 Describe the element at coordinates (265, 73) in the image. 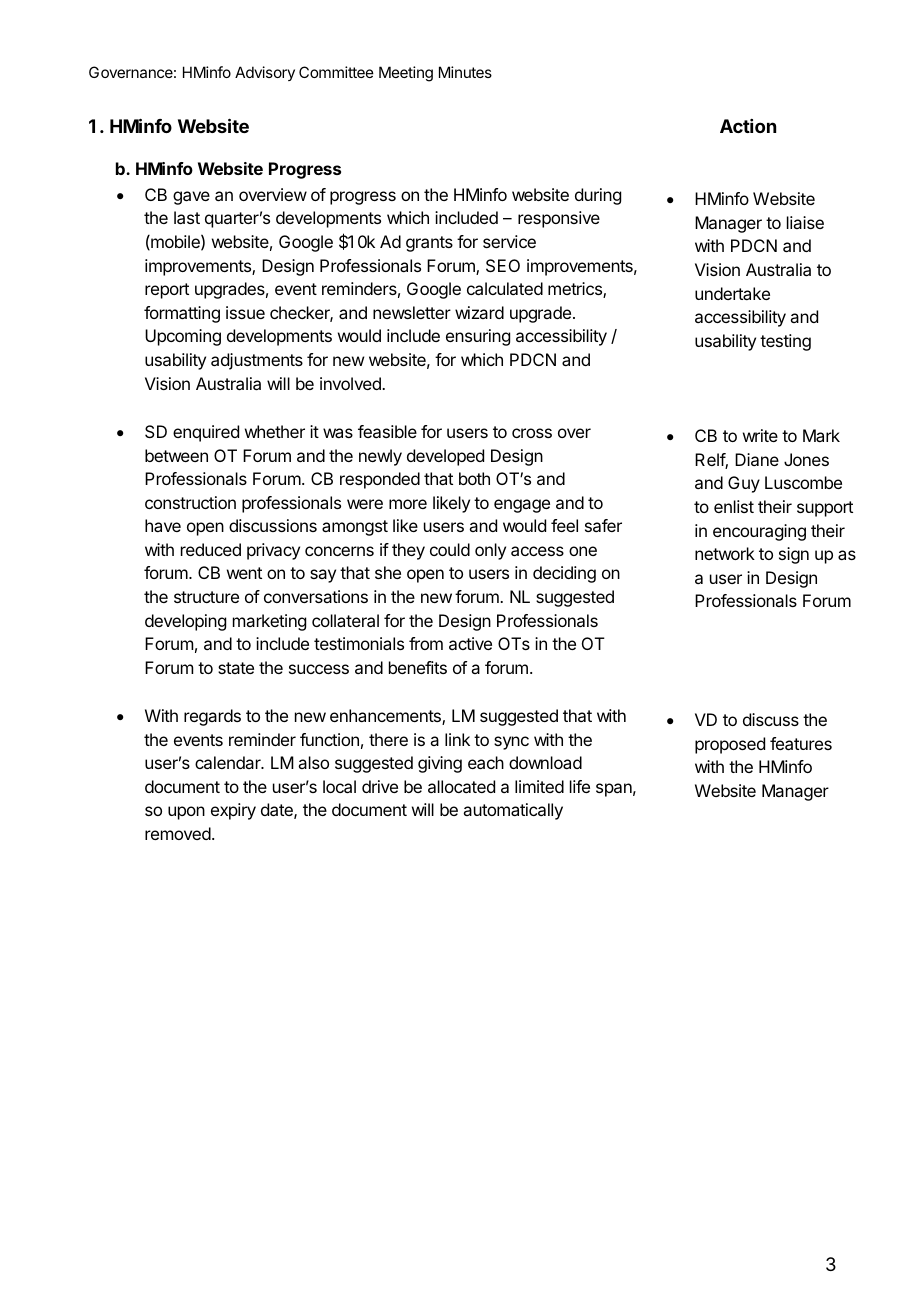

I see `Advisory` at that location.
